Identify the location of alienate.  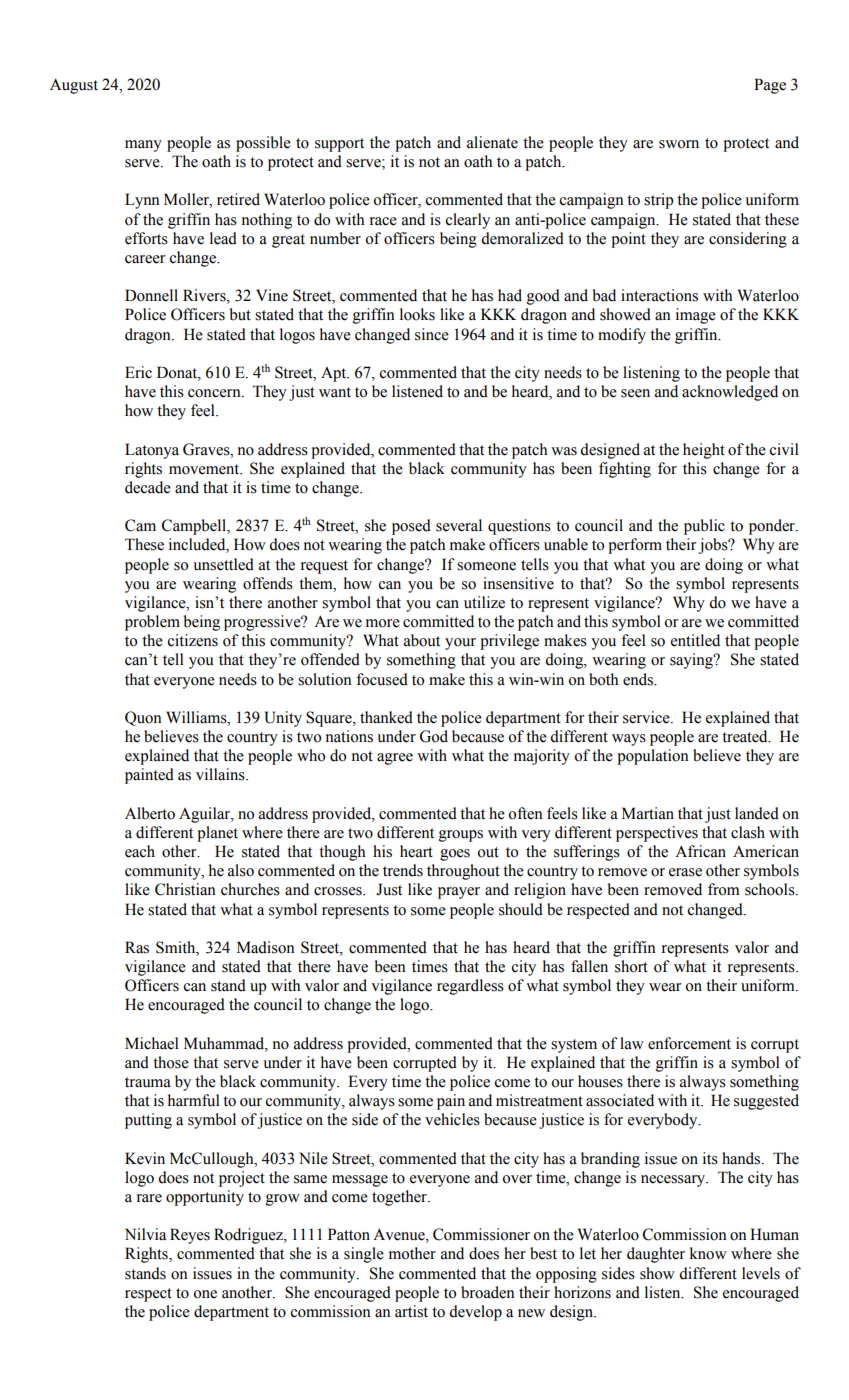
(492, 142).
